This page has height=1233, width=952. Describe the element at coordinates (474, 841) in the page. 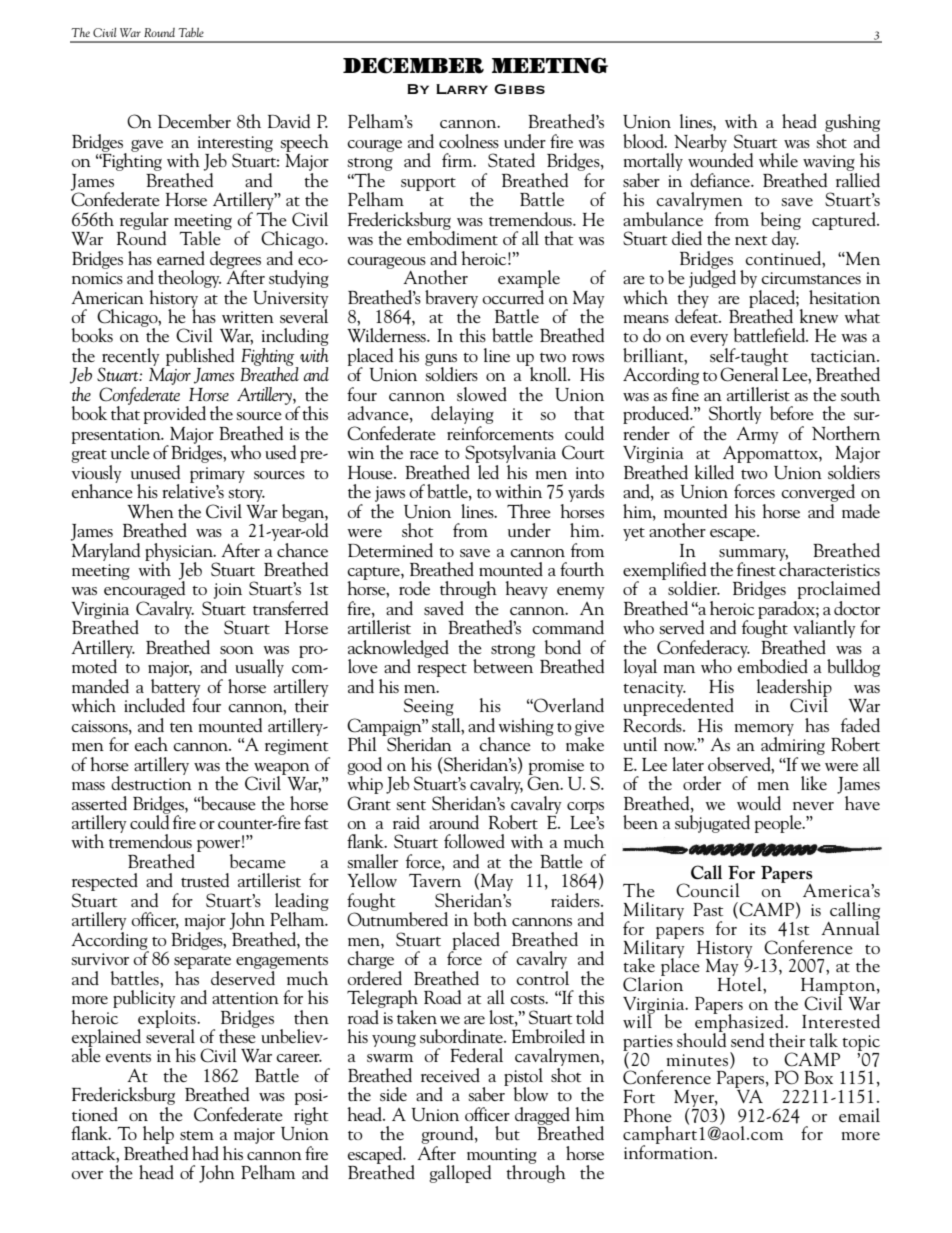

I see `followed` at that location.
